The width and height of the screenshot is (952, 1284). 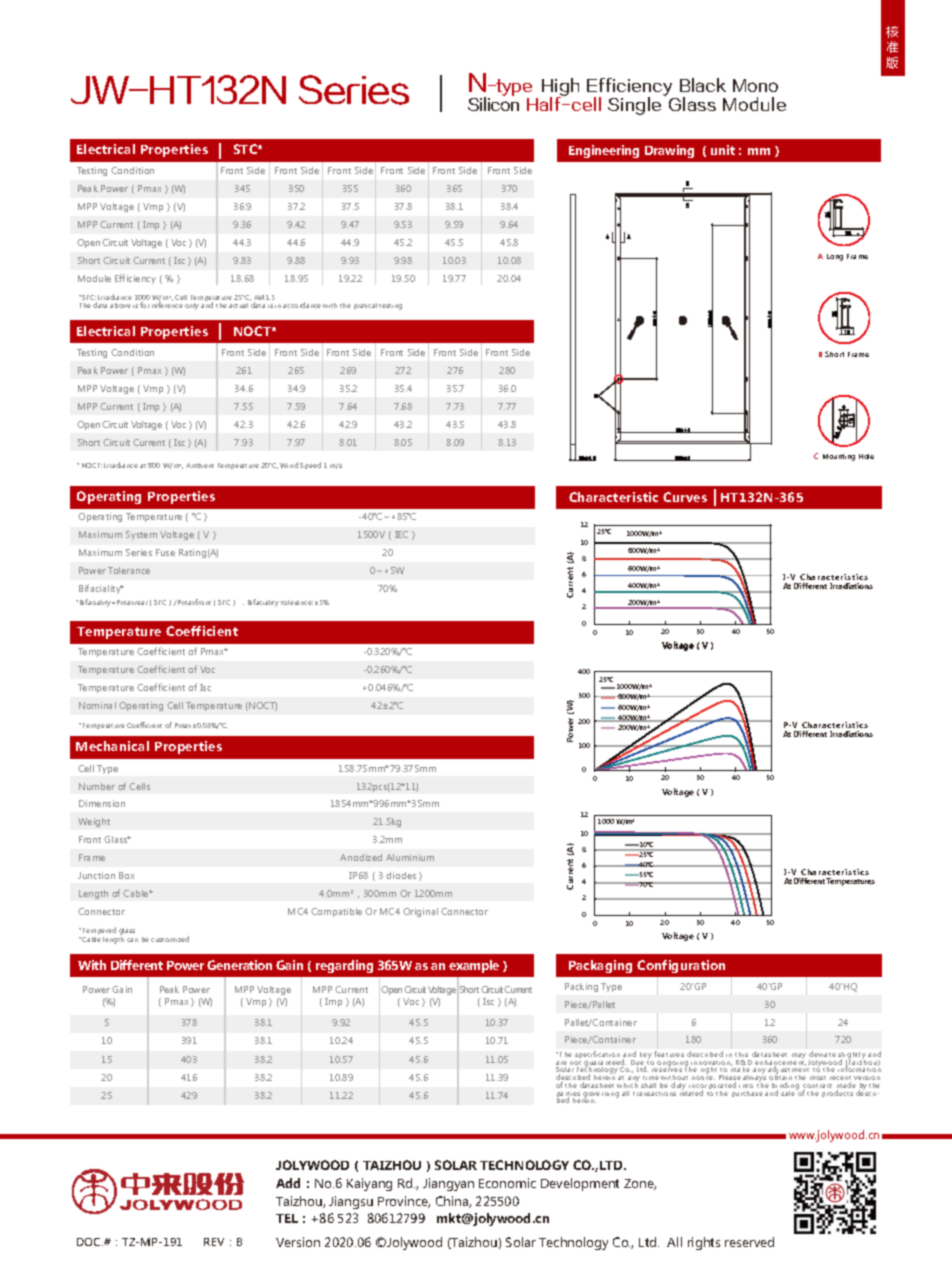 I want to click on reserved, so click(x=749, y=1242).
